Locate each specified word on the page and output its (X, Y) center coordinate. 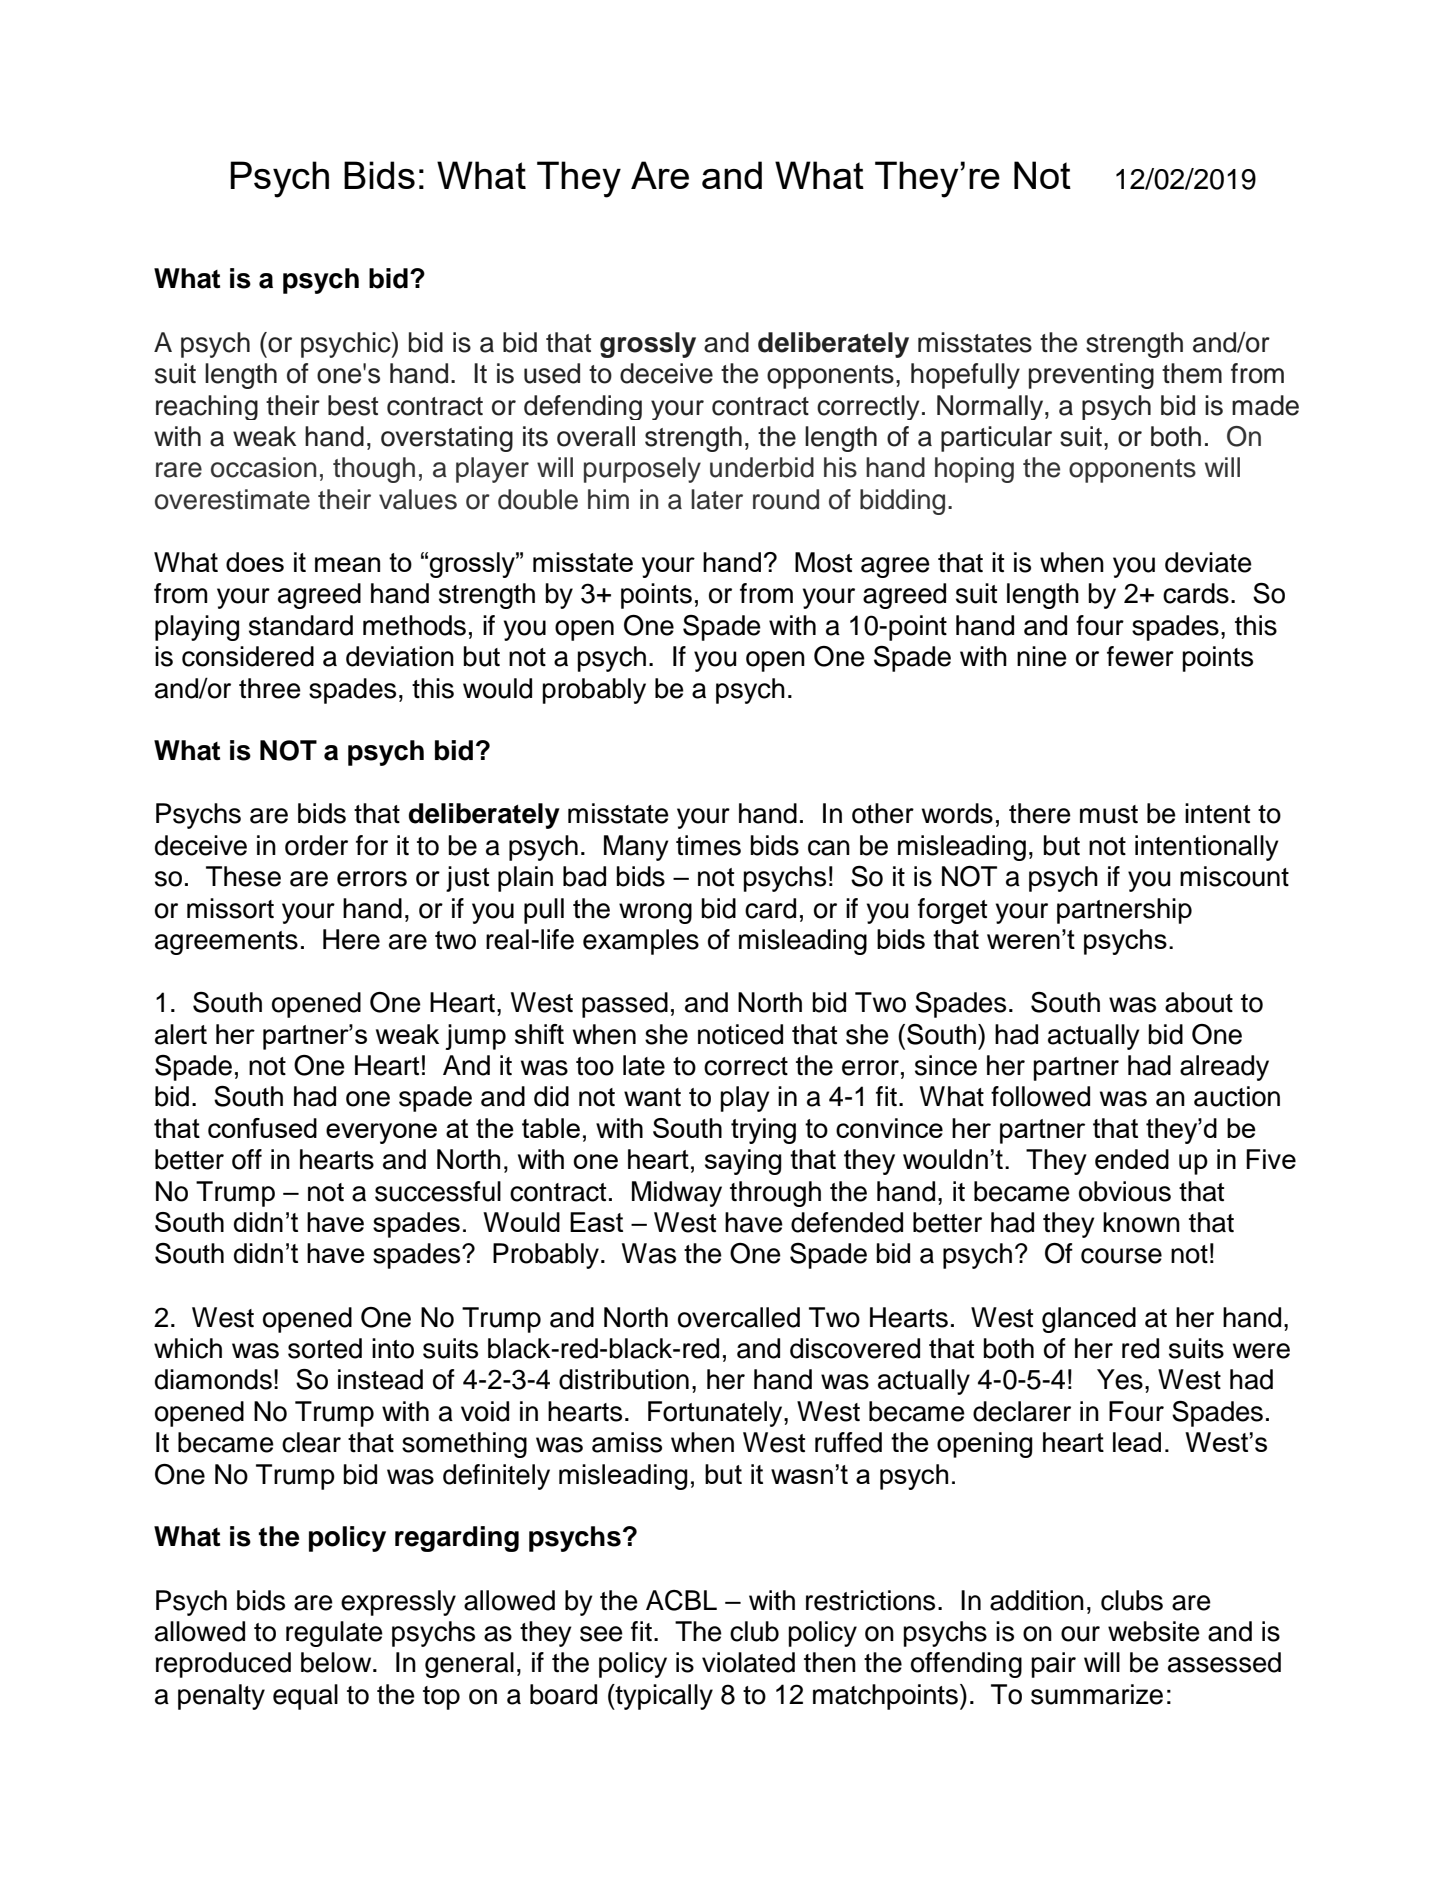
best (353, 405)
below (337, 1662)
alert (181, 1034)
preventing (1091, 376)
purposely (642, 470)
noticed (740, 1034)
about (1199, 1002)
